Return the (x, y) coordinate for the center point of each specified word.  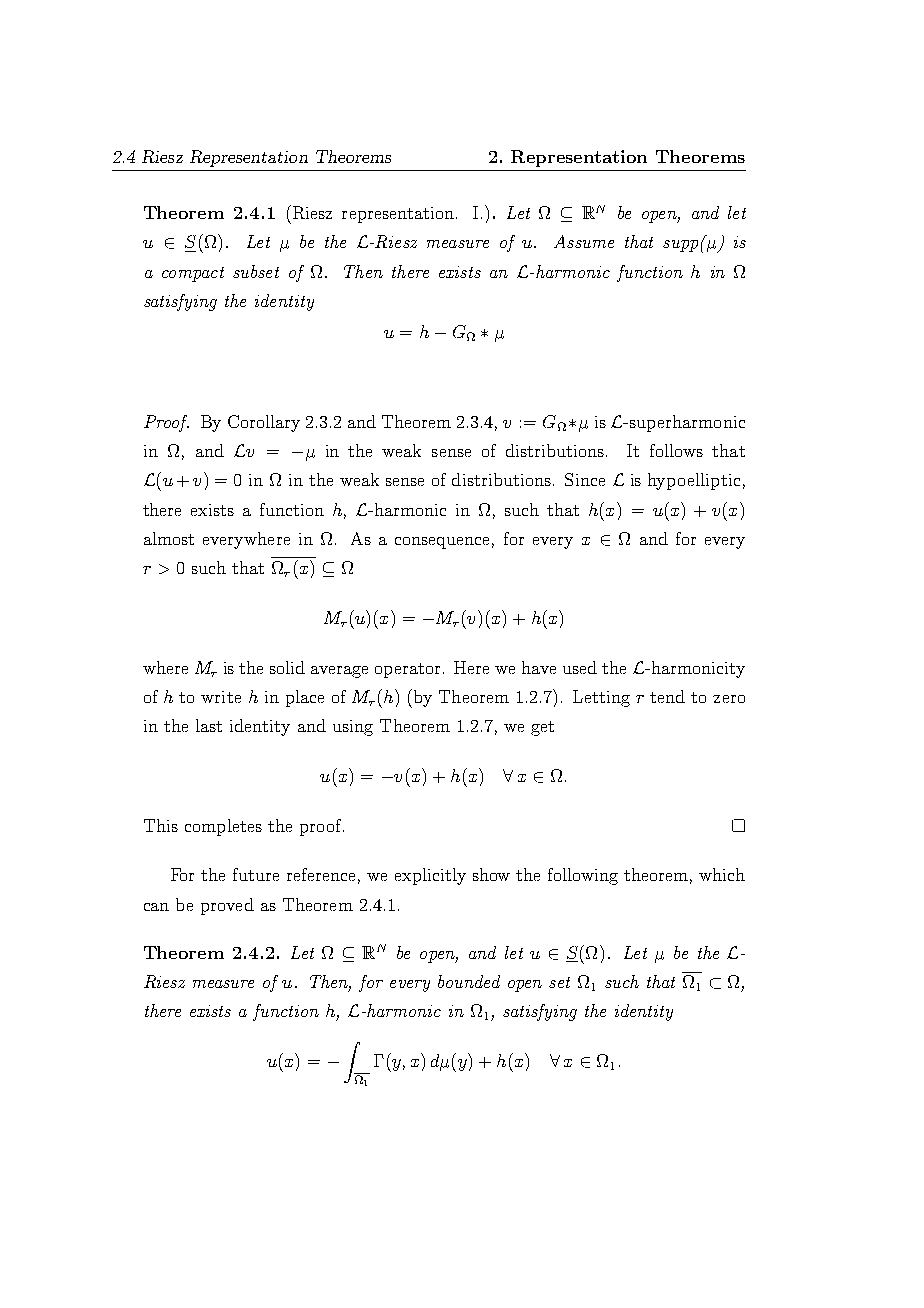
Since (585, 479)
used (580, 667)
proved (227, 906)
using (353, 728)
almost (169, 538)
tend (667, 696)
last (209, 725)
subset (256, 271)
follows (676, 450)
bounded (469, 981)
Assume (584, 241)
